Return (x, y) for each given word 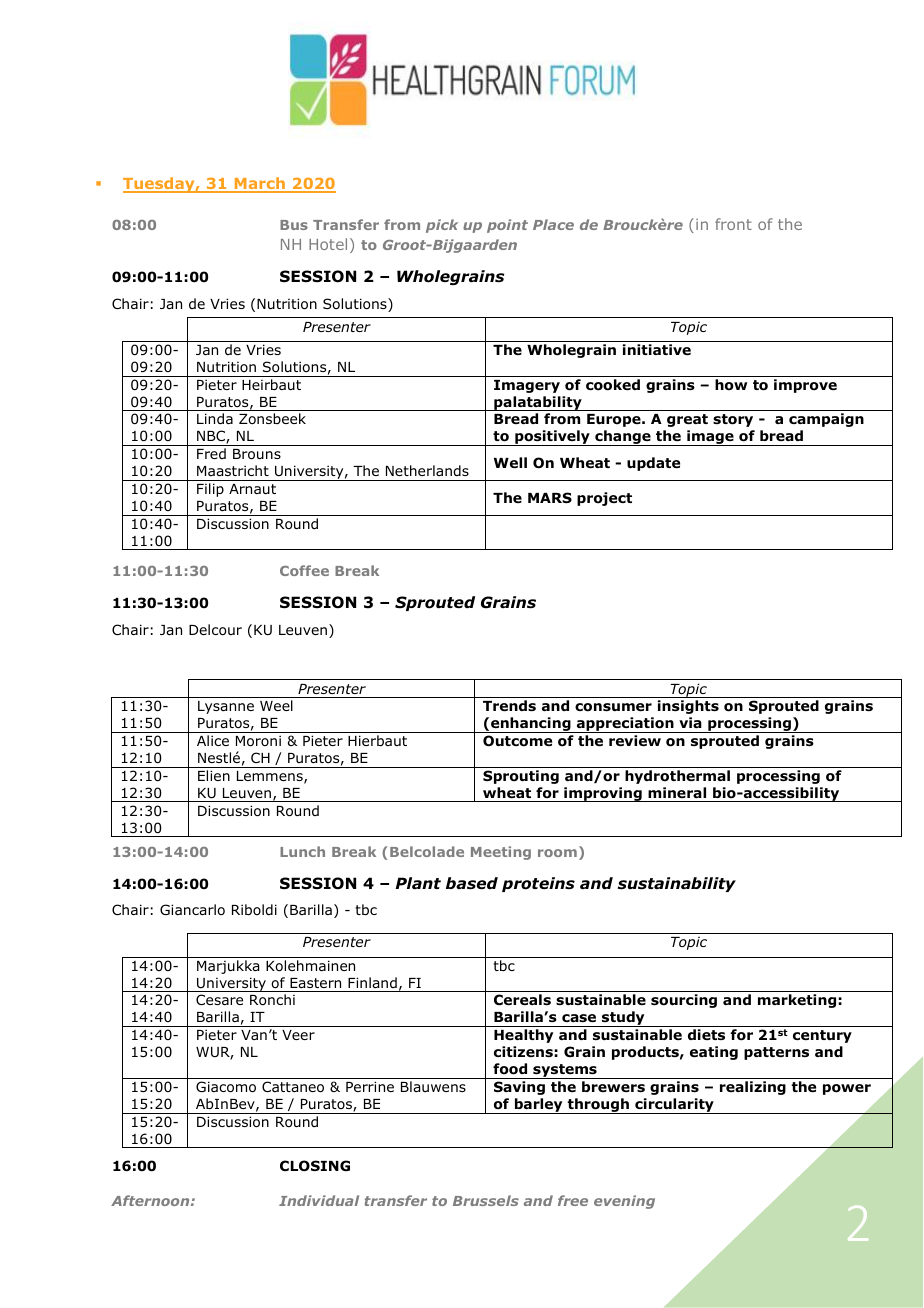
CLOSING (315, 1166)
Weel (276, 705)
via (690, 722)
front (733, 224)
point (507, 226)
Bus (294, 225)
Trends (509, 705)
